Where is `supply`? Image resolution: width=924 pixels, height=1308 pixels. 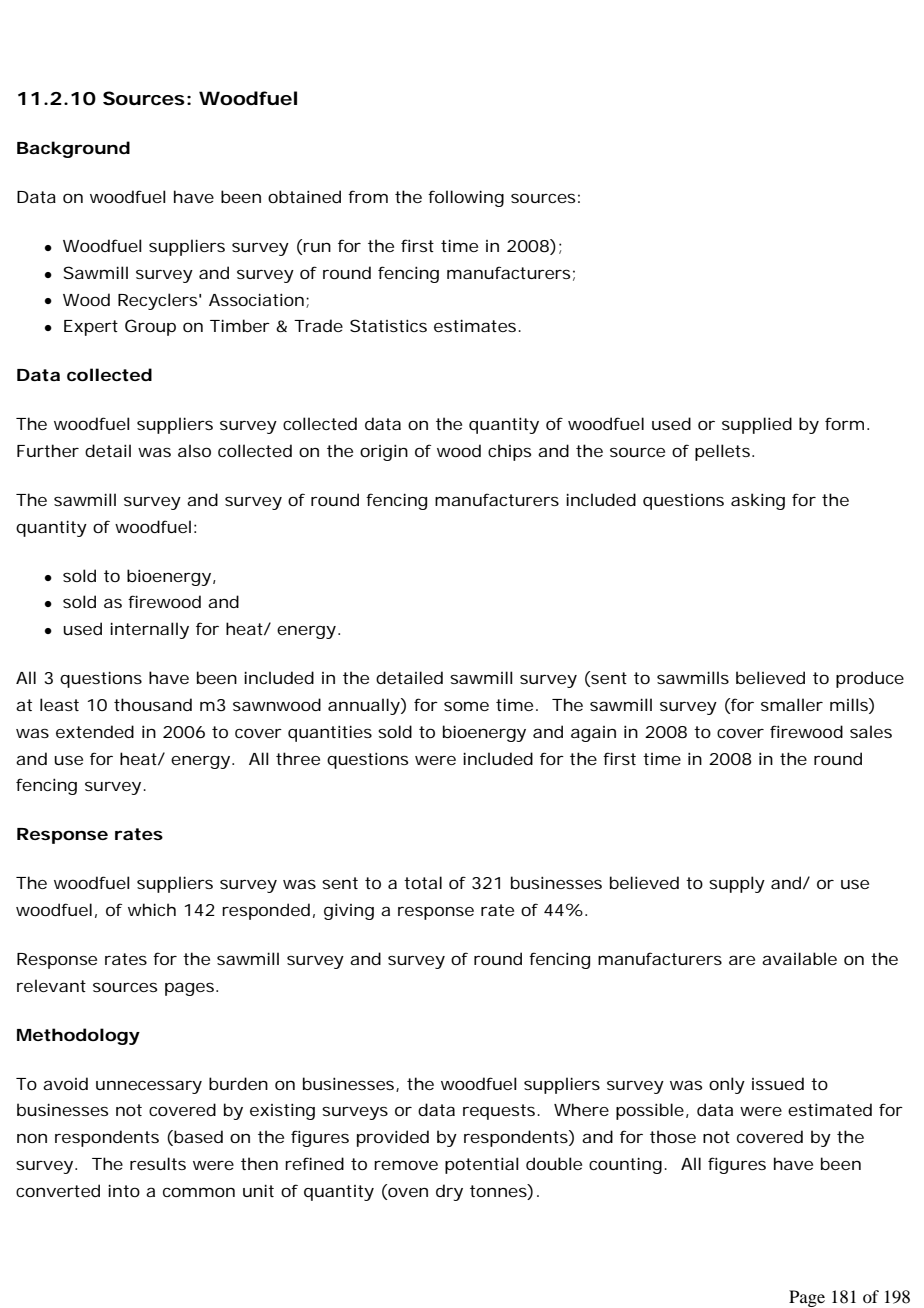
supply is located at coordinates (737, 884).
